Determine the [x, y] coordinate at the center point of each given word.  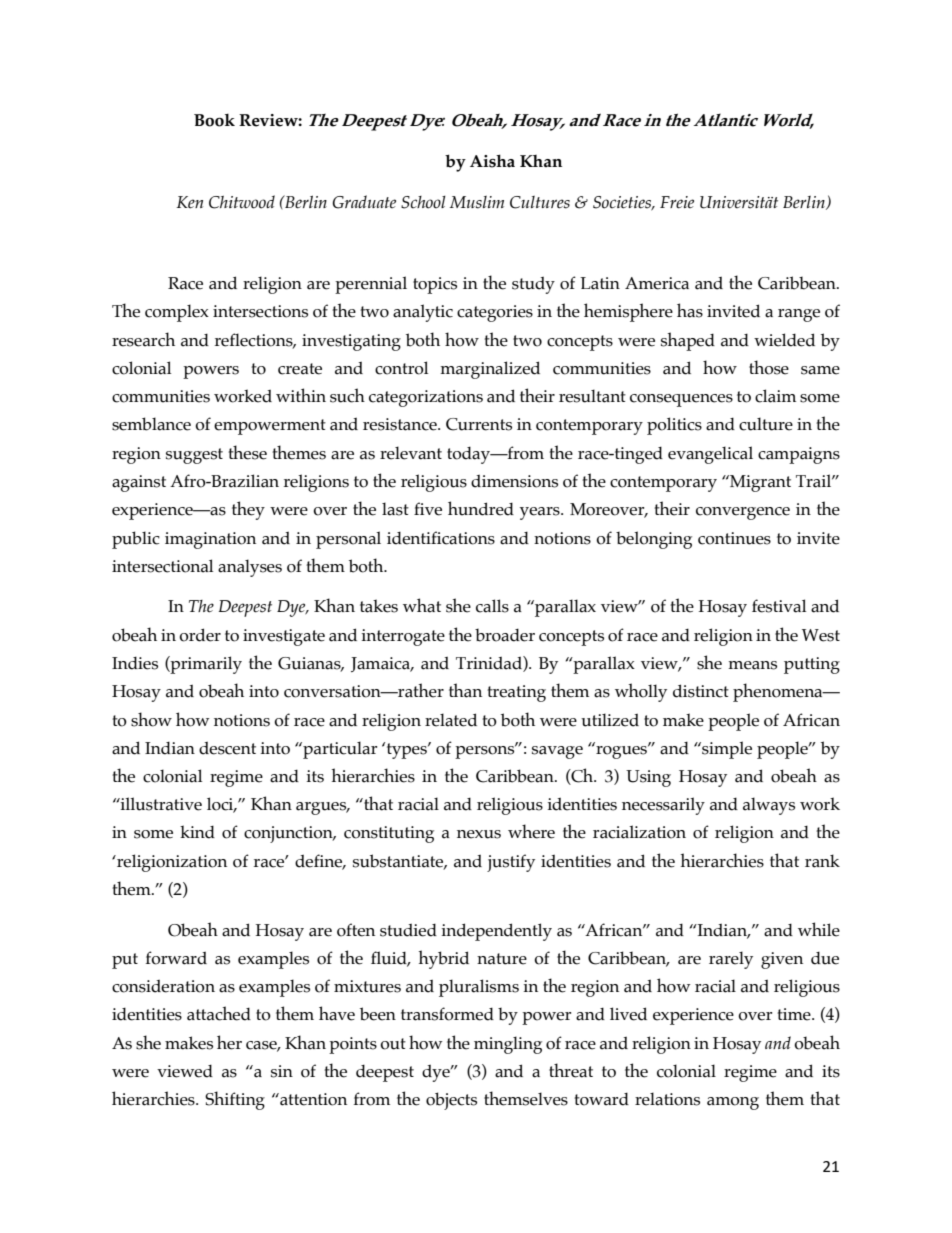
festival [779, 606]
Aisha [492, 161]
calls [492, 606]
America [657, 283]
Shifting [235, 1100]
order [200, 635]
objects [451, 1101]
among [733, 1103]
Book [214, 120]
